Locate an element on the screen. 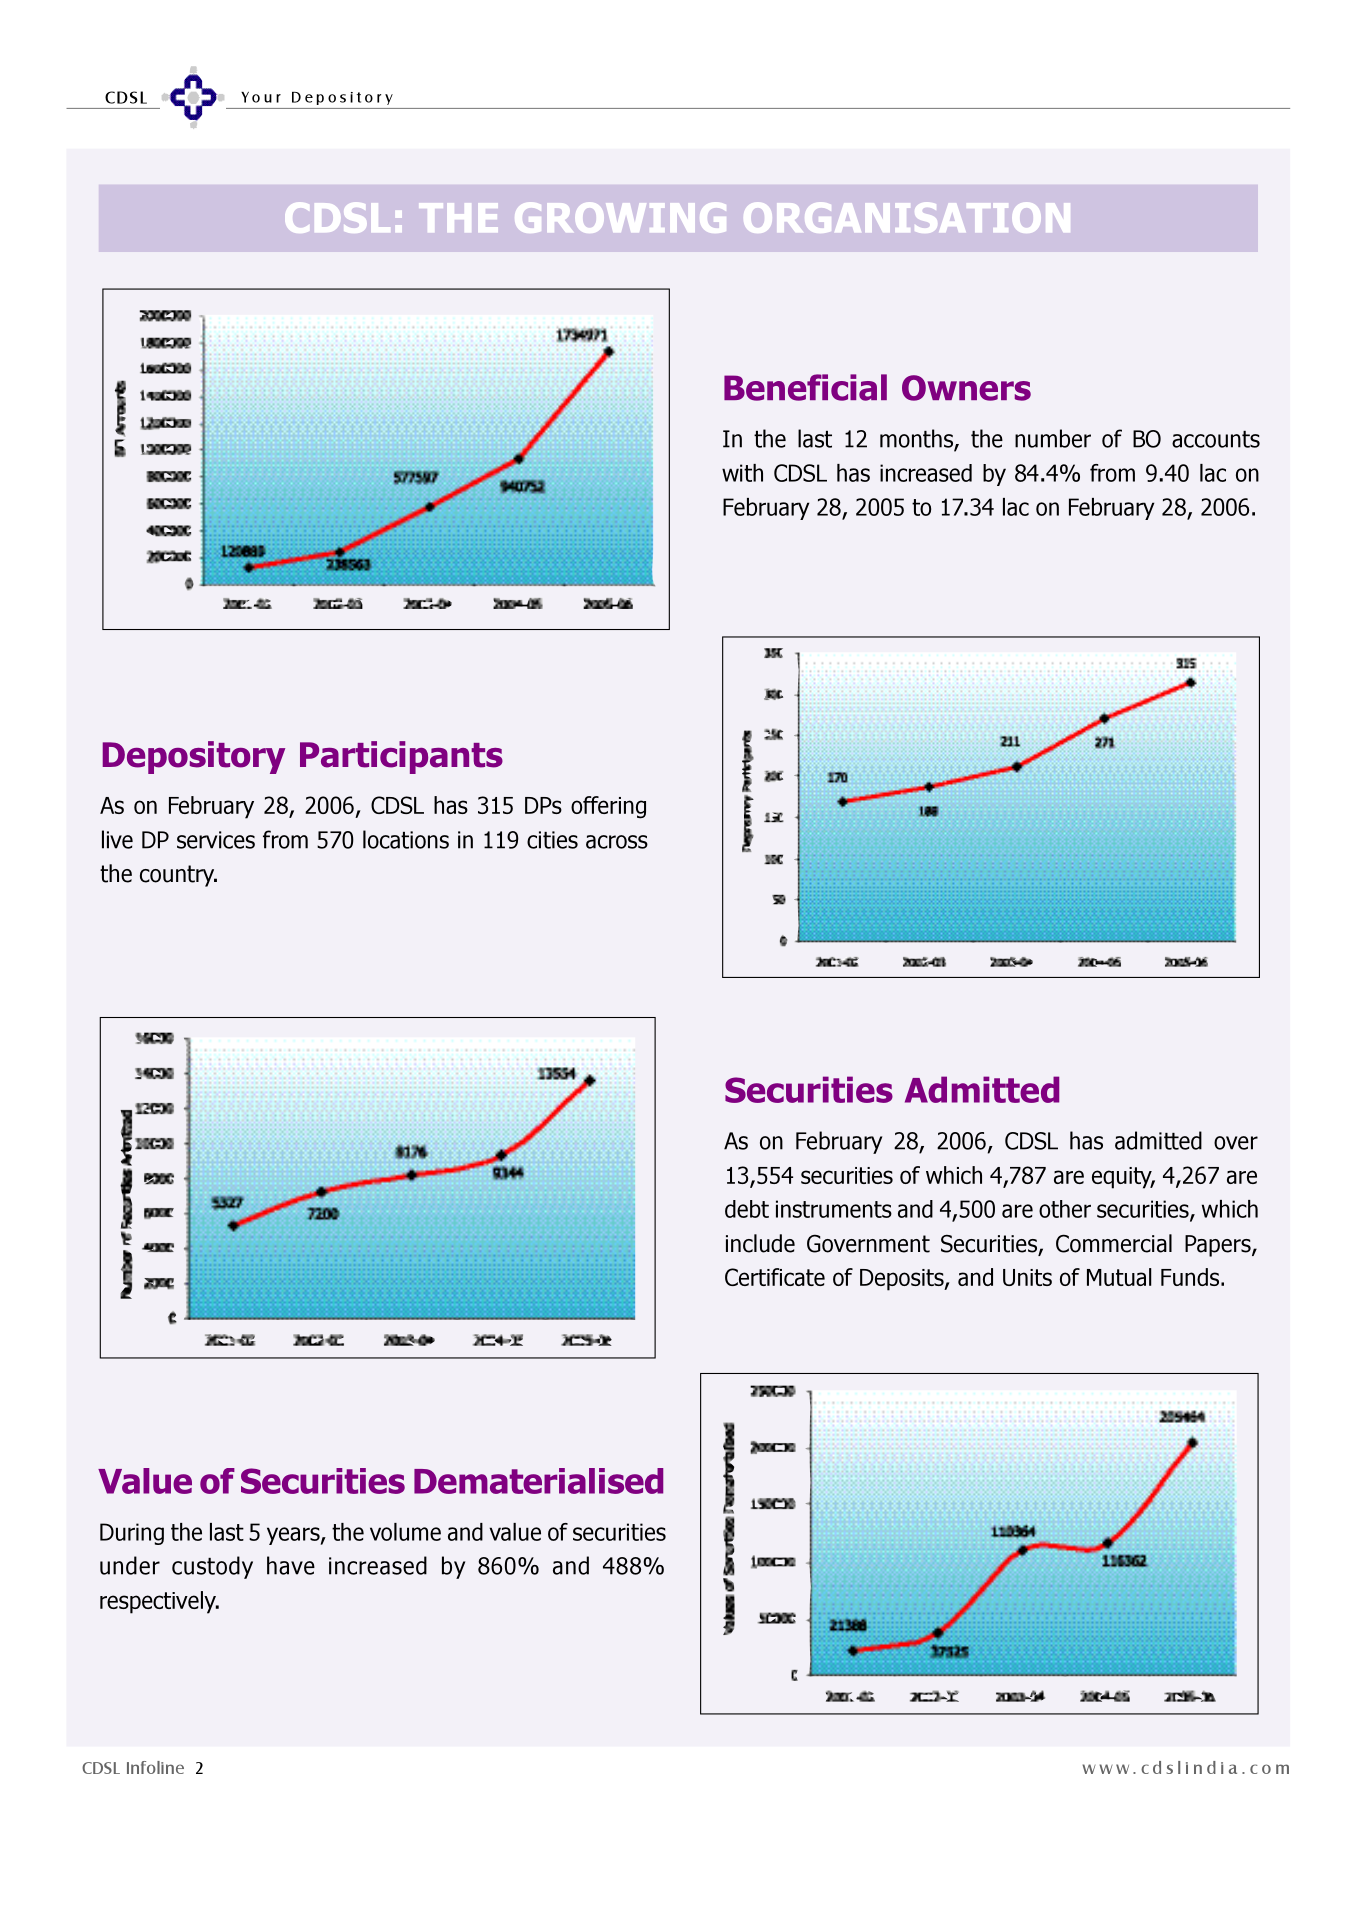  Beneficial is located at coordinates (805, 387).
